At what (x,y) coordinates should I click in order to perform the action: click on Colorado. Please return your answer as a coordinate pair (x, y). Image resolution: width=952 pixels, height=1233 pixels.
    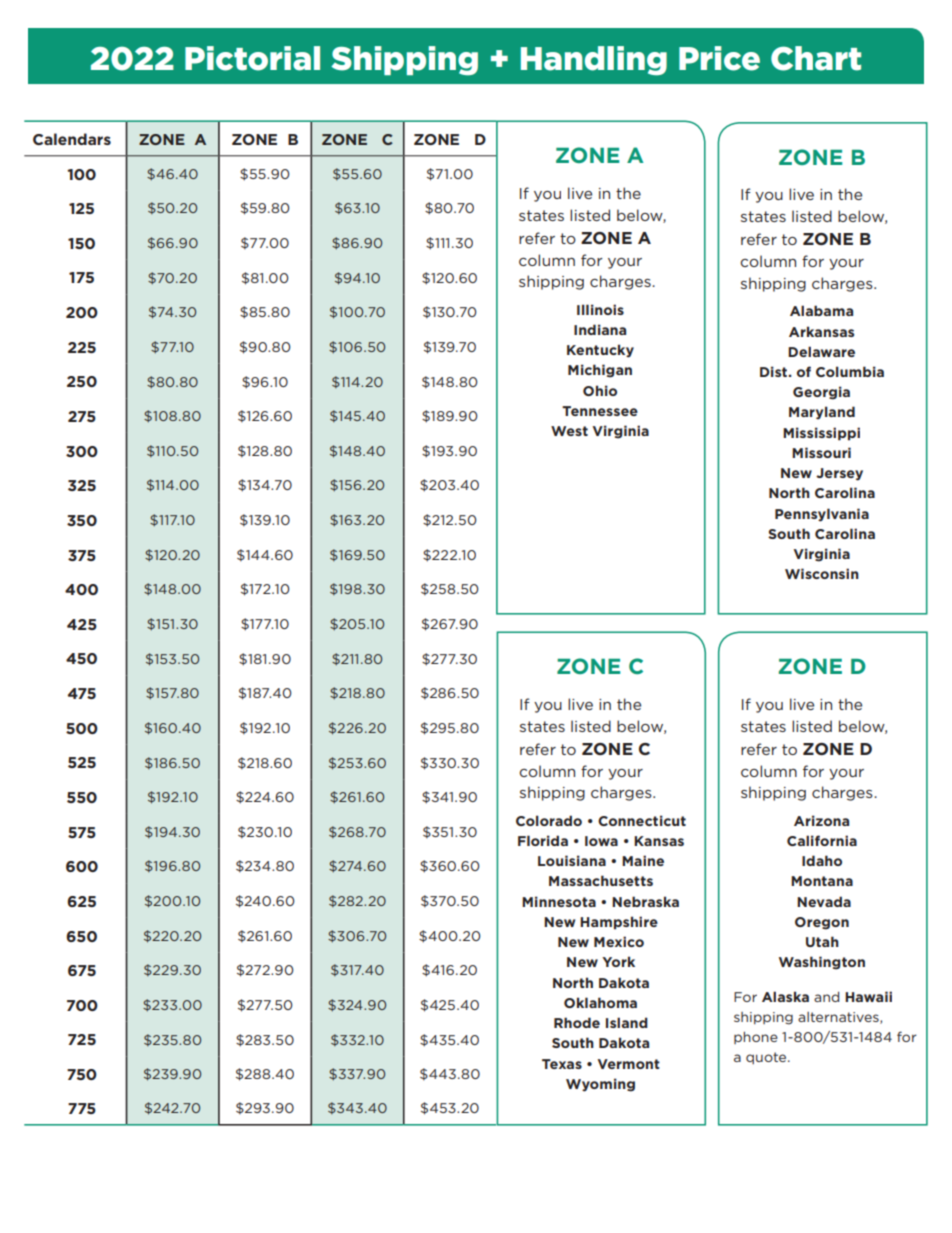
    Looking at the image, I should click on (549, 820).
